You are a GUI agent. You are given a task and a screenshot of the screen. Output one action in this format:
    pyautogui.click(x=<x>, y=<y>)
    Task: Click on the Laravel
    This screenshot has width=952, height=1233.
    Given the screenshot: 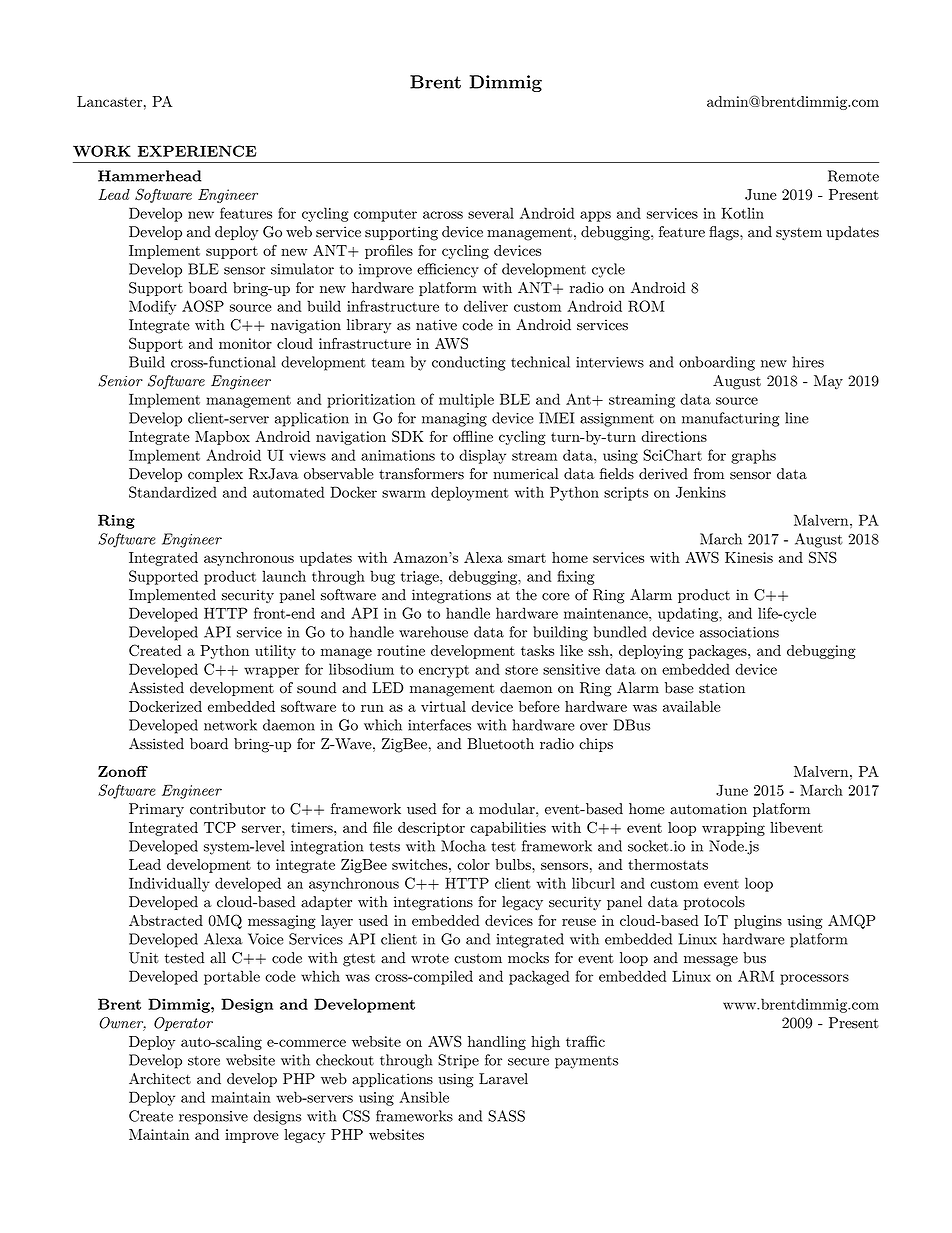 What is the action you would take?
    pyautogui.click(x=503, y=1079)
